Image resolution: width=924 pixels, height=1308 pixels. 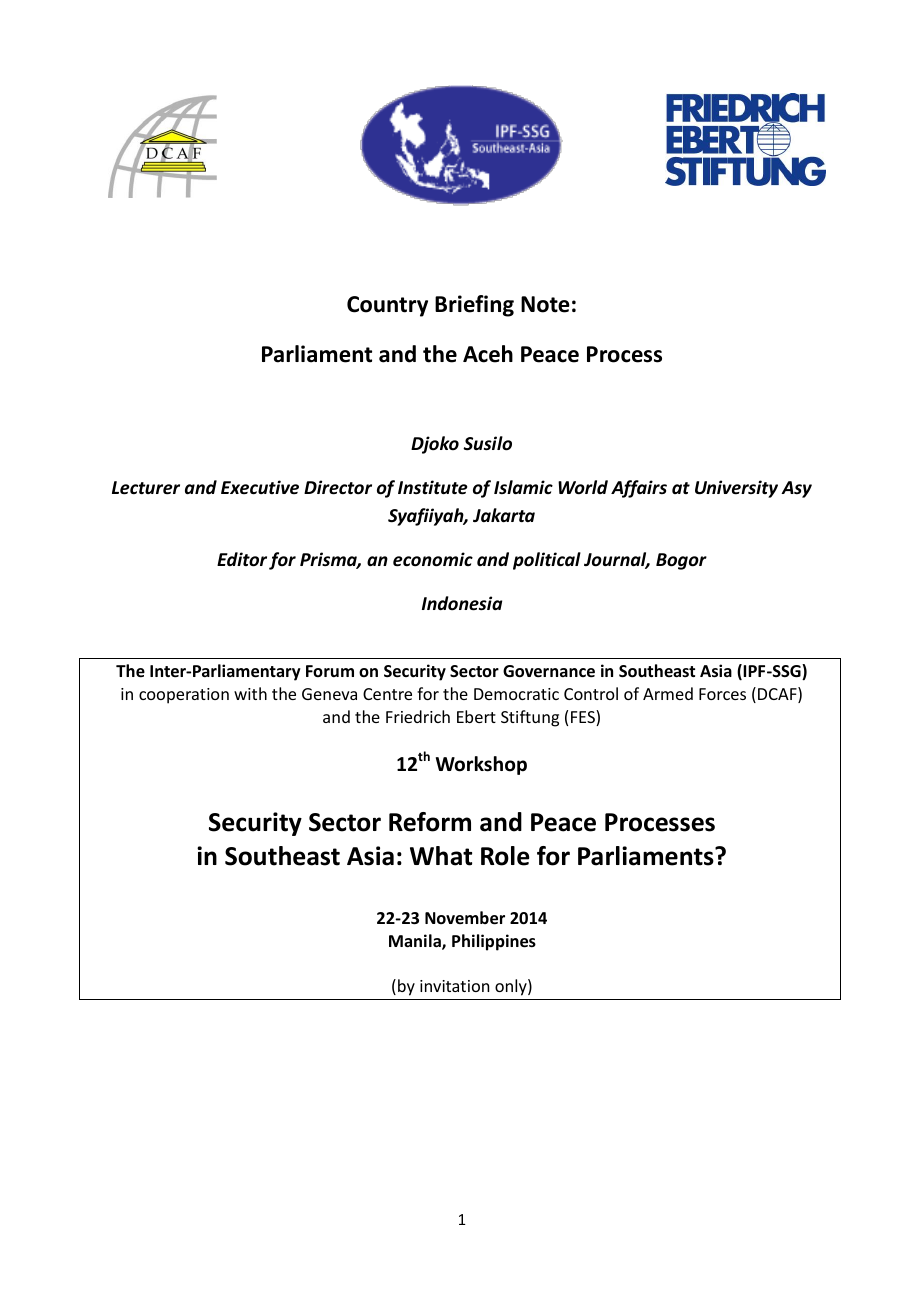 What do you see at coordinates (547, 561) in the screenshot?
I see `political` at bounding box center [547, 561].
